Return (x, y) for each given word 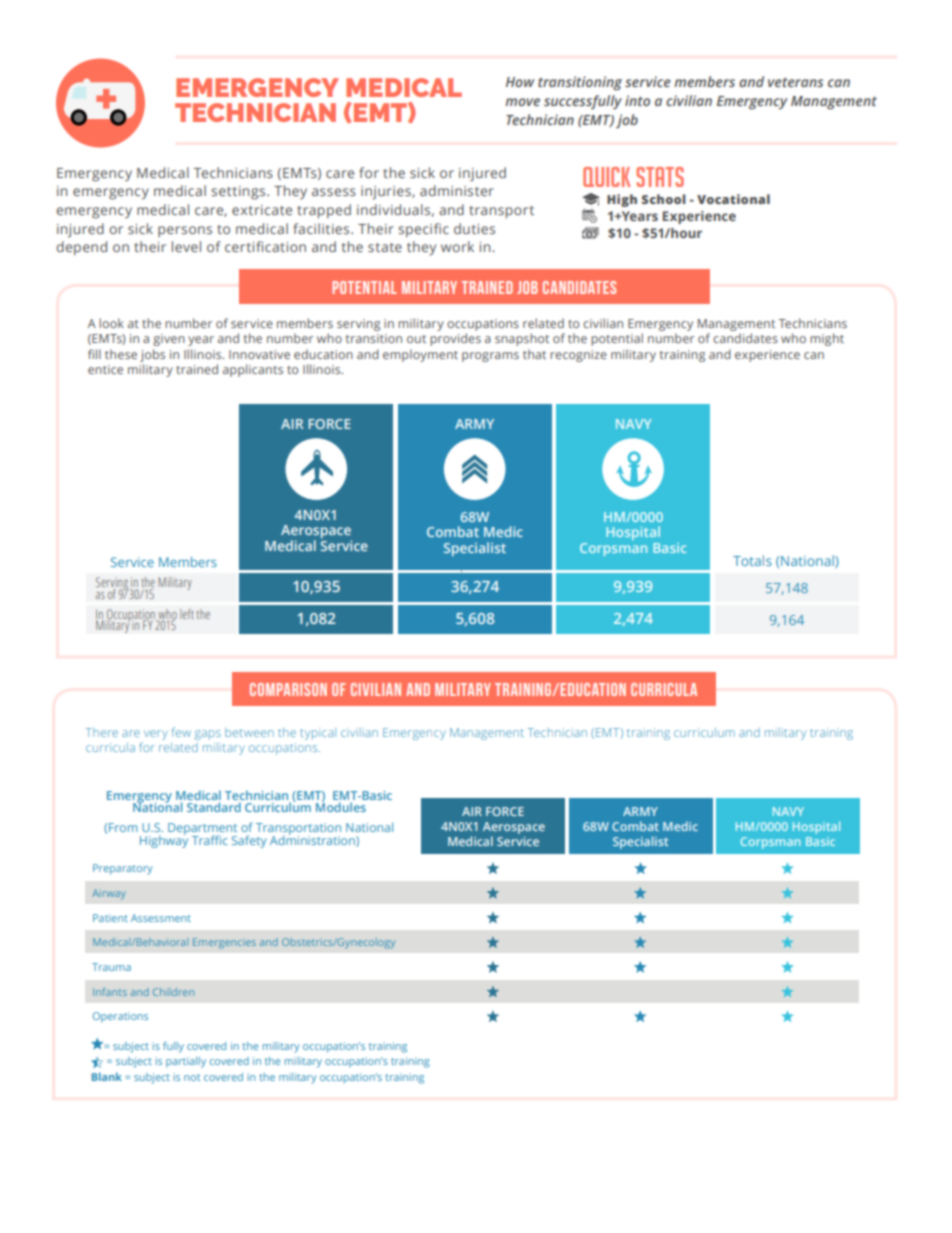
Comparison (288, 689)
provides (455, 339)
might (827, 339)
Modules (341, 806)
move (522, 102)
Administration (313, 840)
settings (239, 193)
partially (186, 1062)
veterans (795, 82)
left (187, 614)
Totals (752, 560)
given (169, 340)
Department (202, 830)
